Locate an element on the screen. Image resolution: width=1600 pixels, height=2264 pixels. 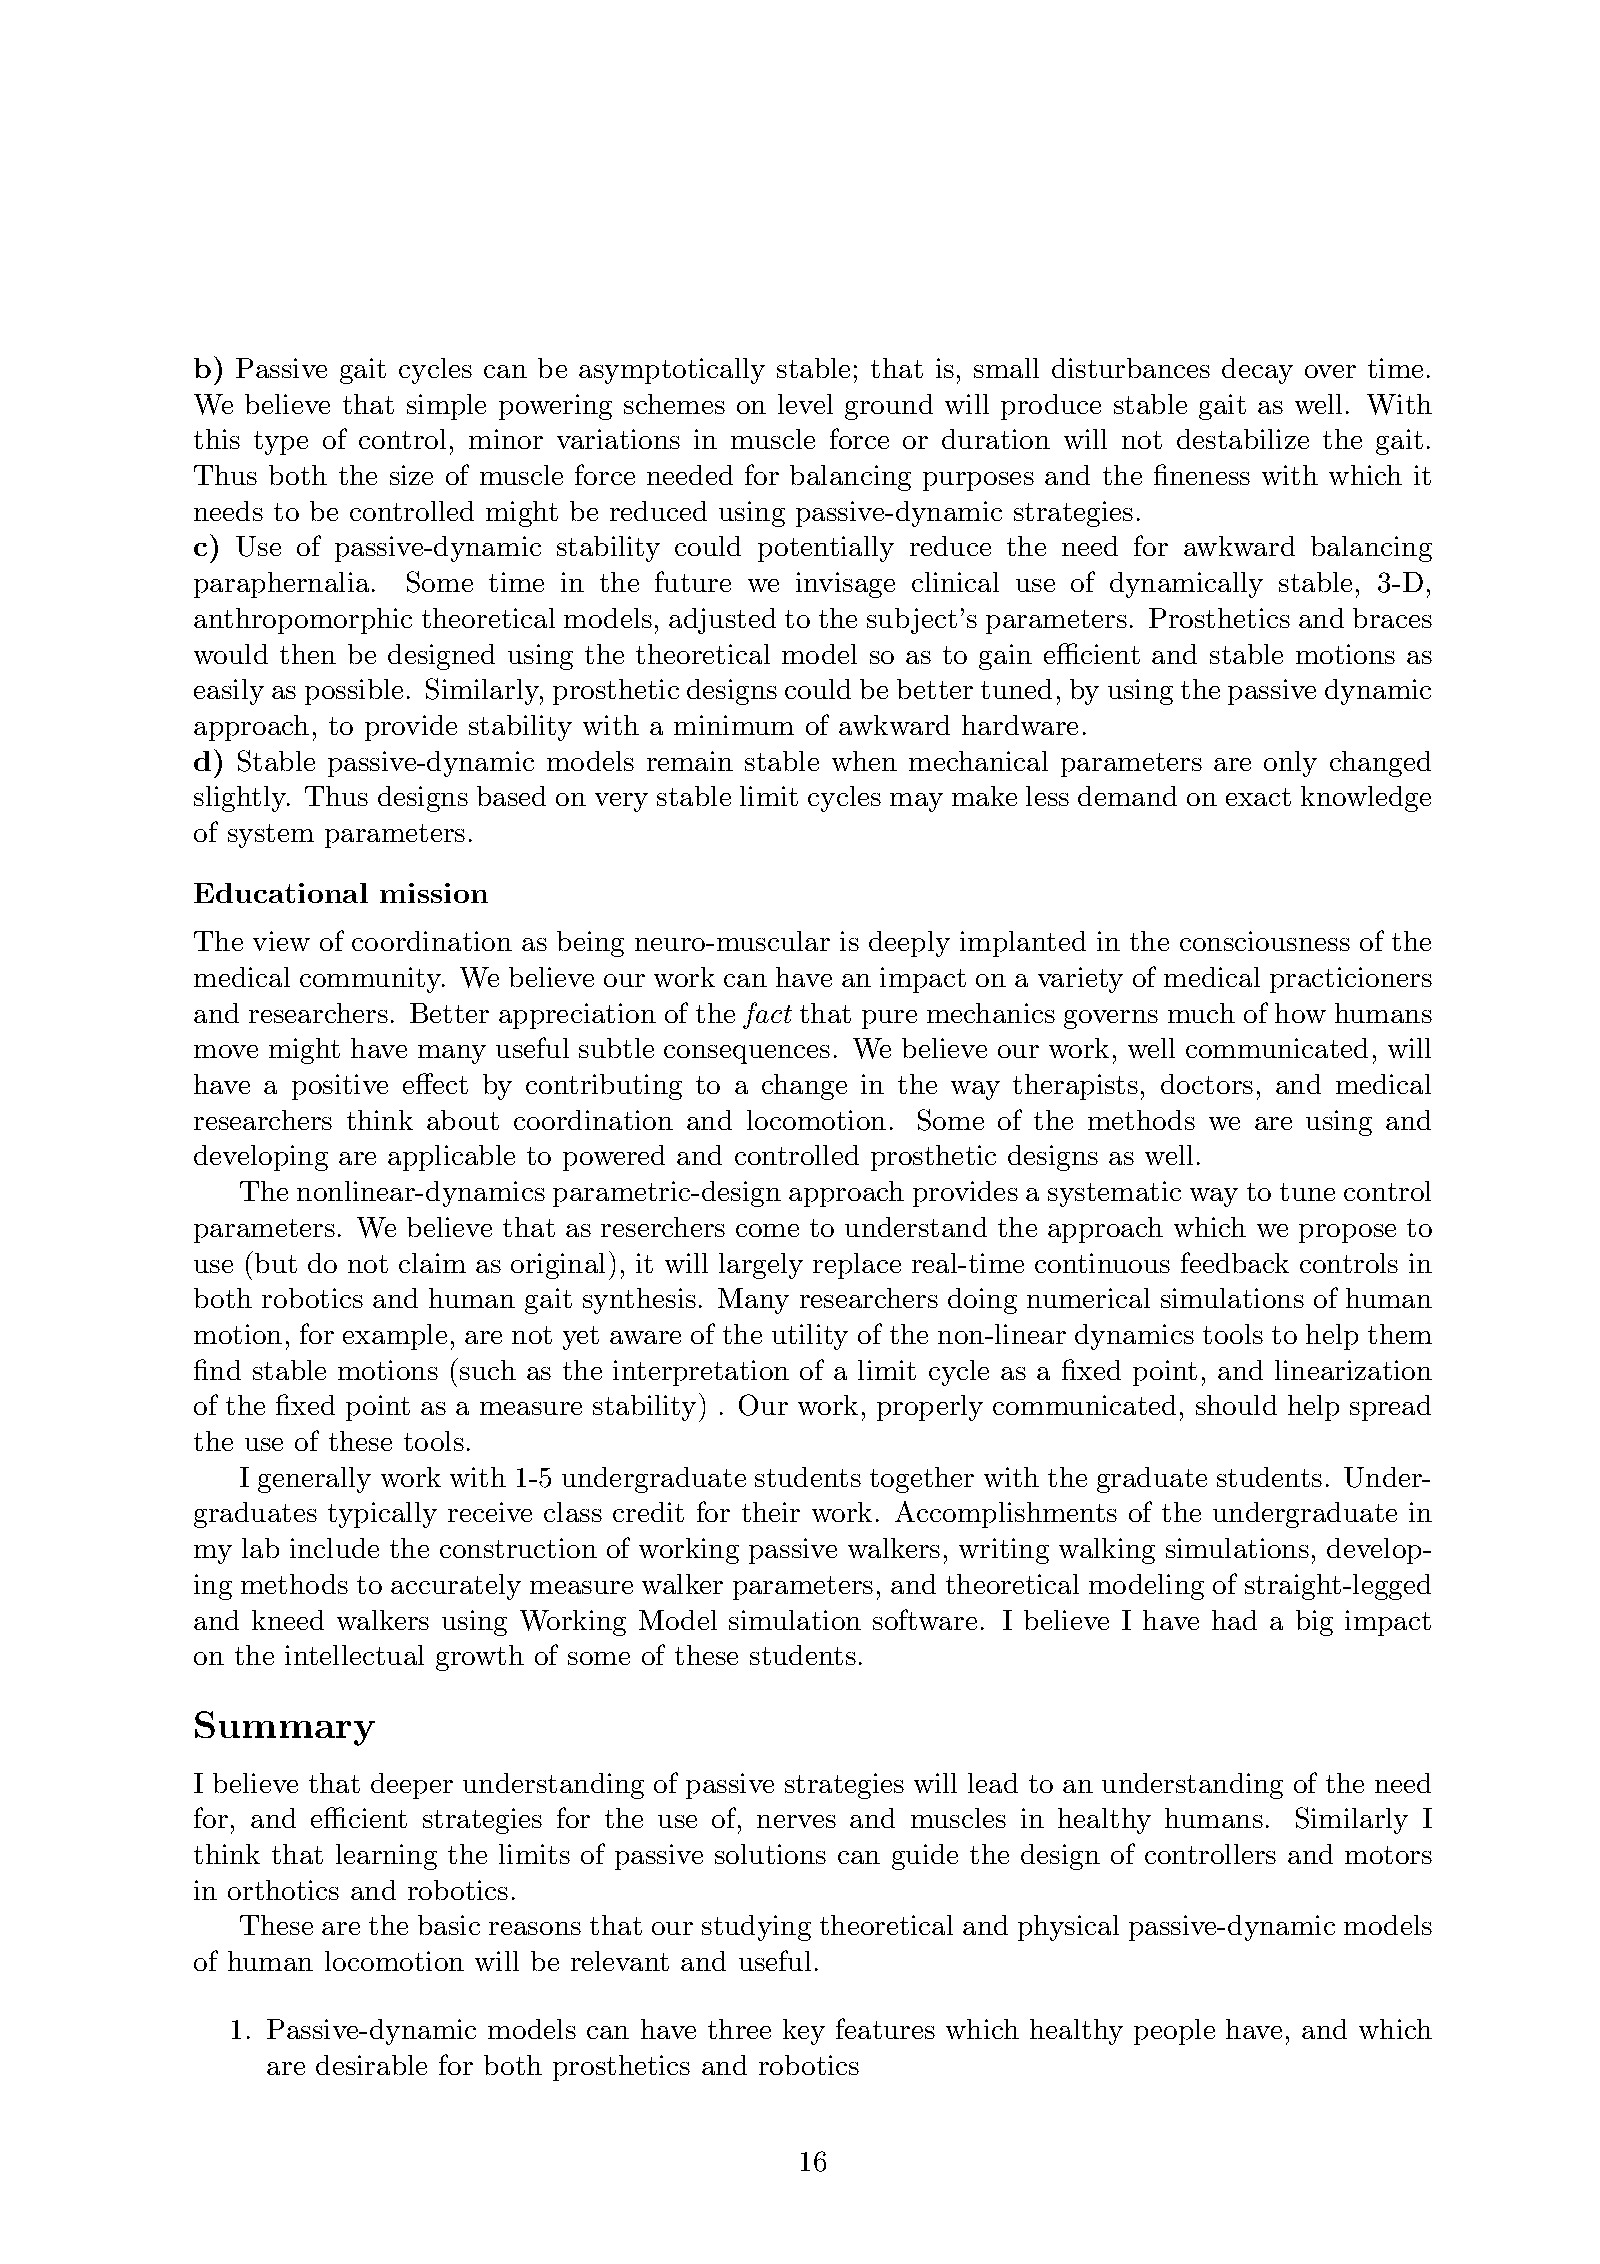
claim is located at coordinates (432, 1263).
